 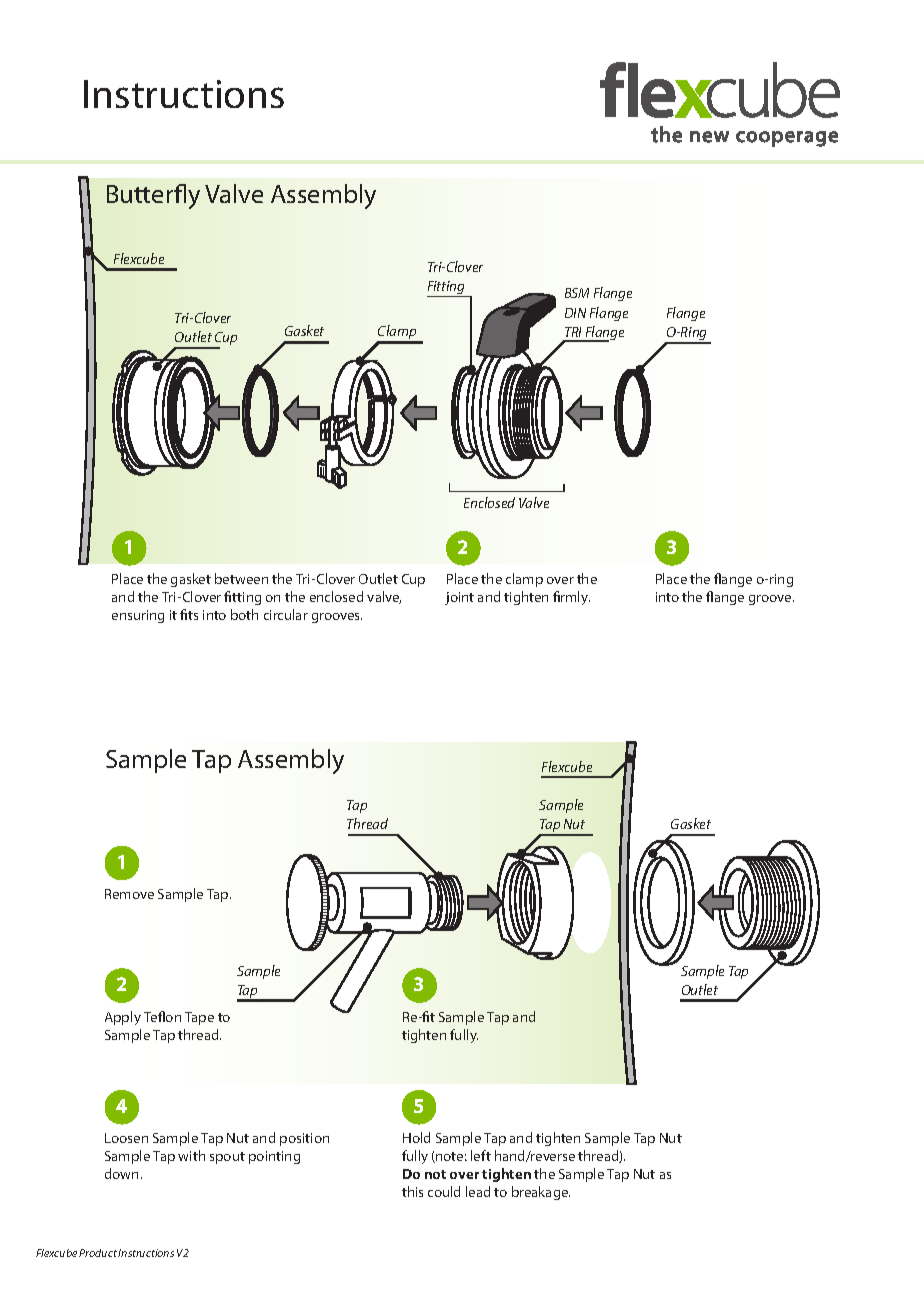 What do you see at coordinates (241, 578) in the screenshot?
I see `between` at bounding box center [241, 578].
